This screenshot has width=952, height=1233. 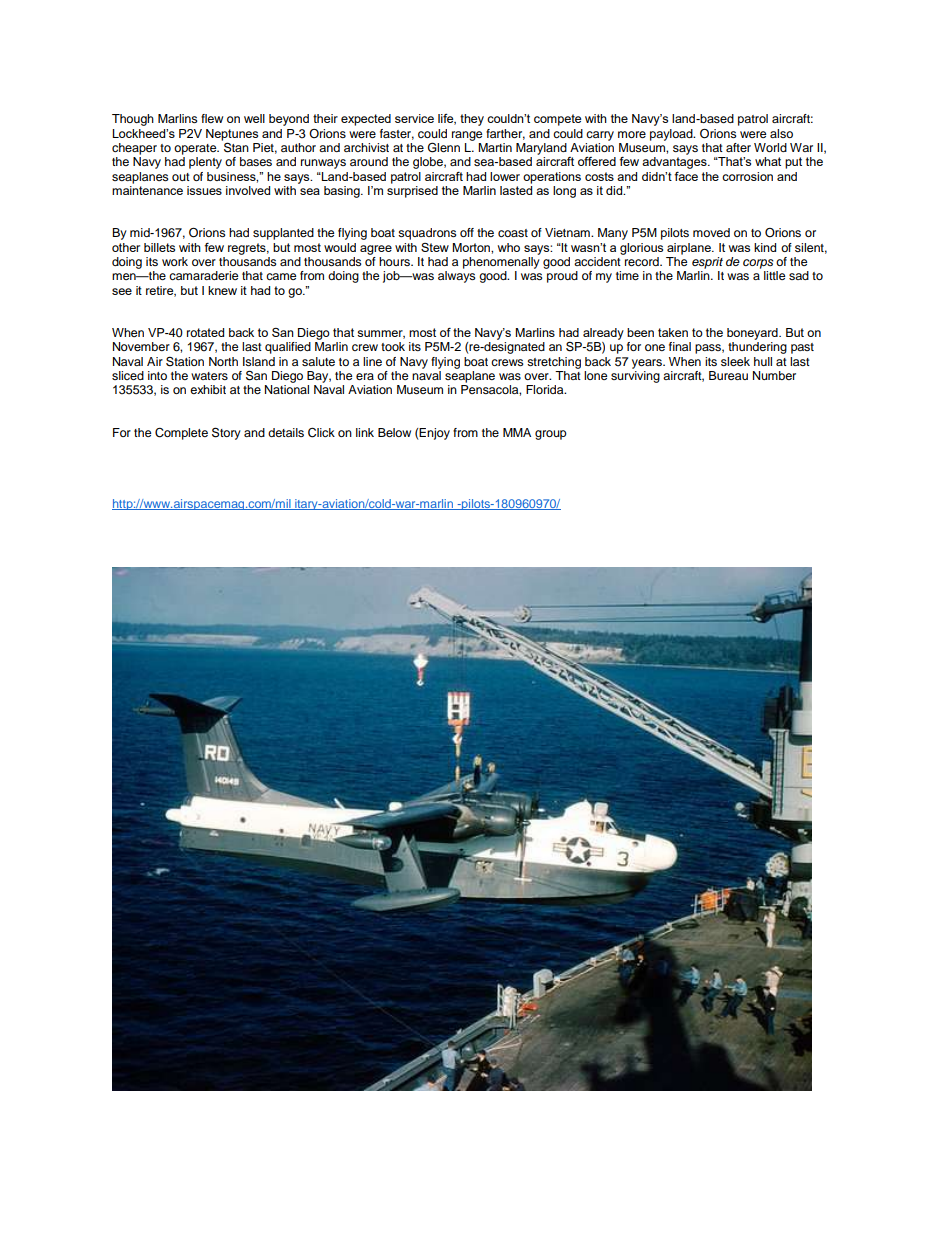 What do you see at coordinates (434, 434) in the screenshot?
I see `Enjoy` at bounding box center [434, 434].
